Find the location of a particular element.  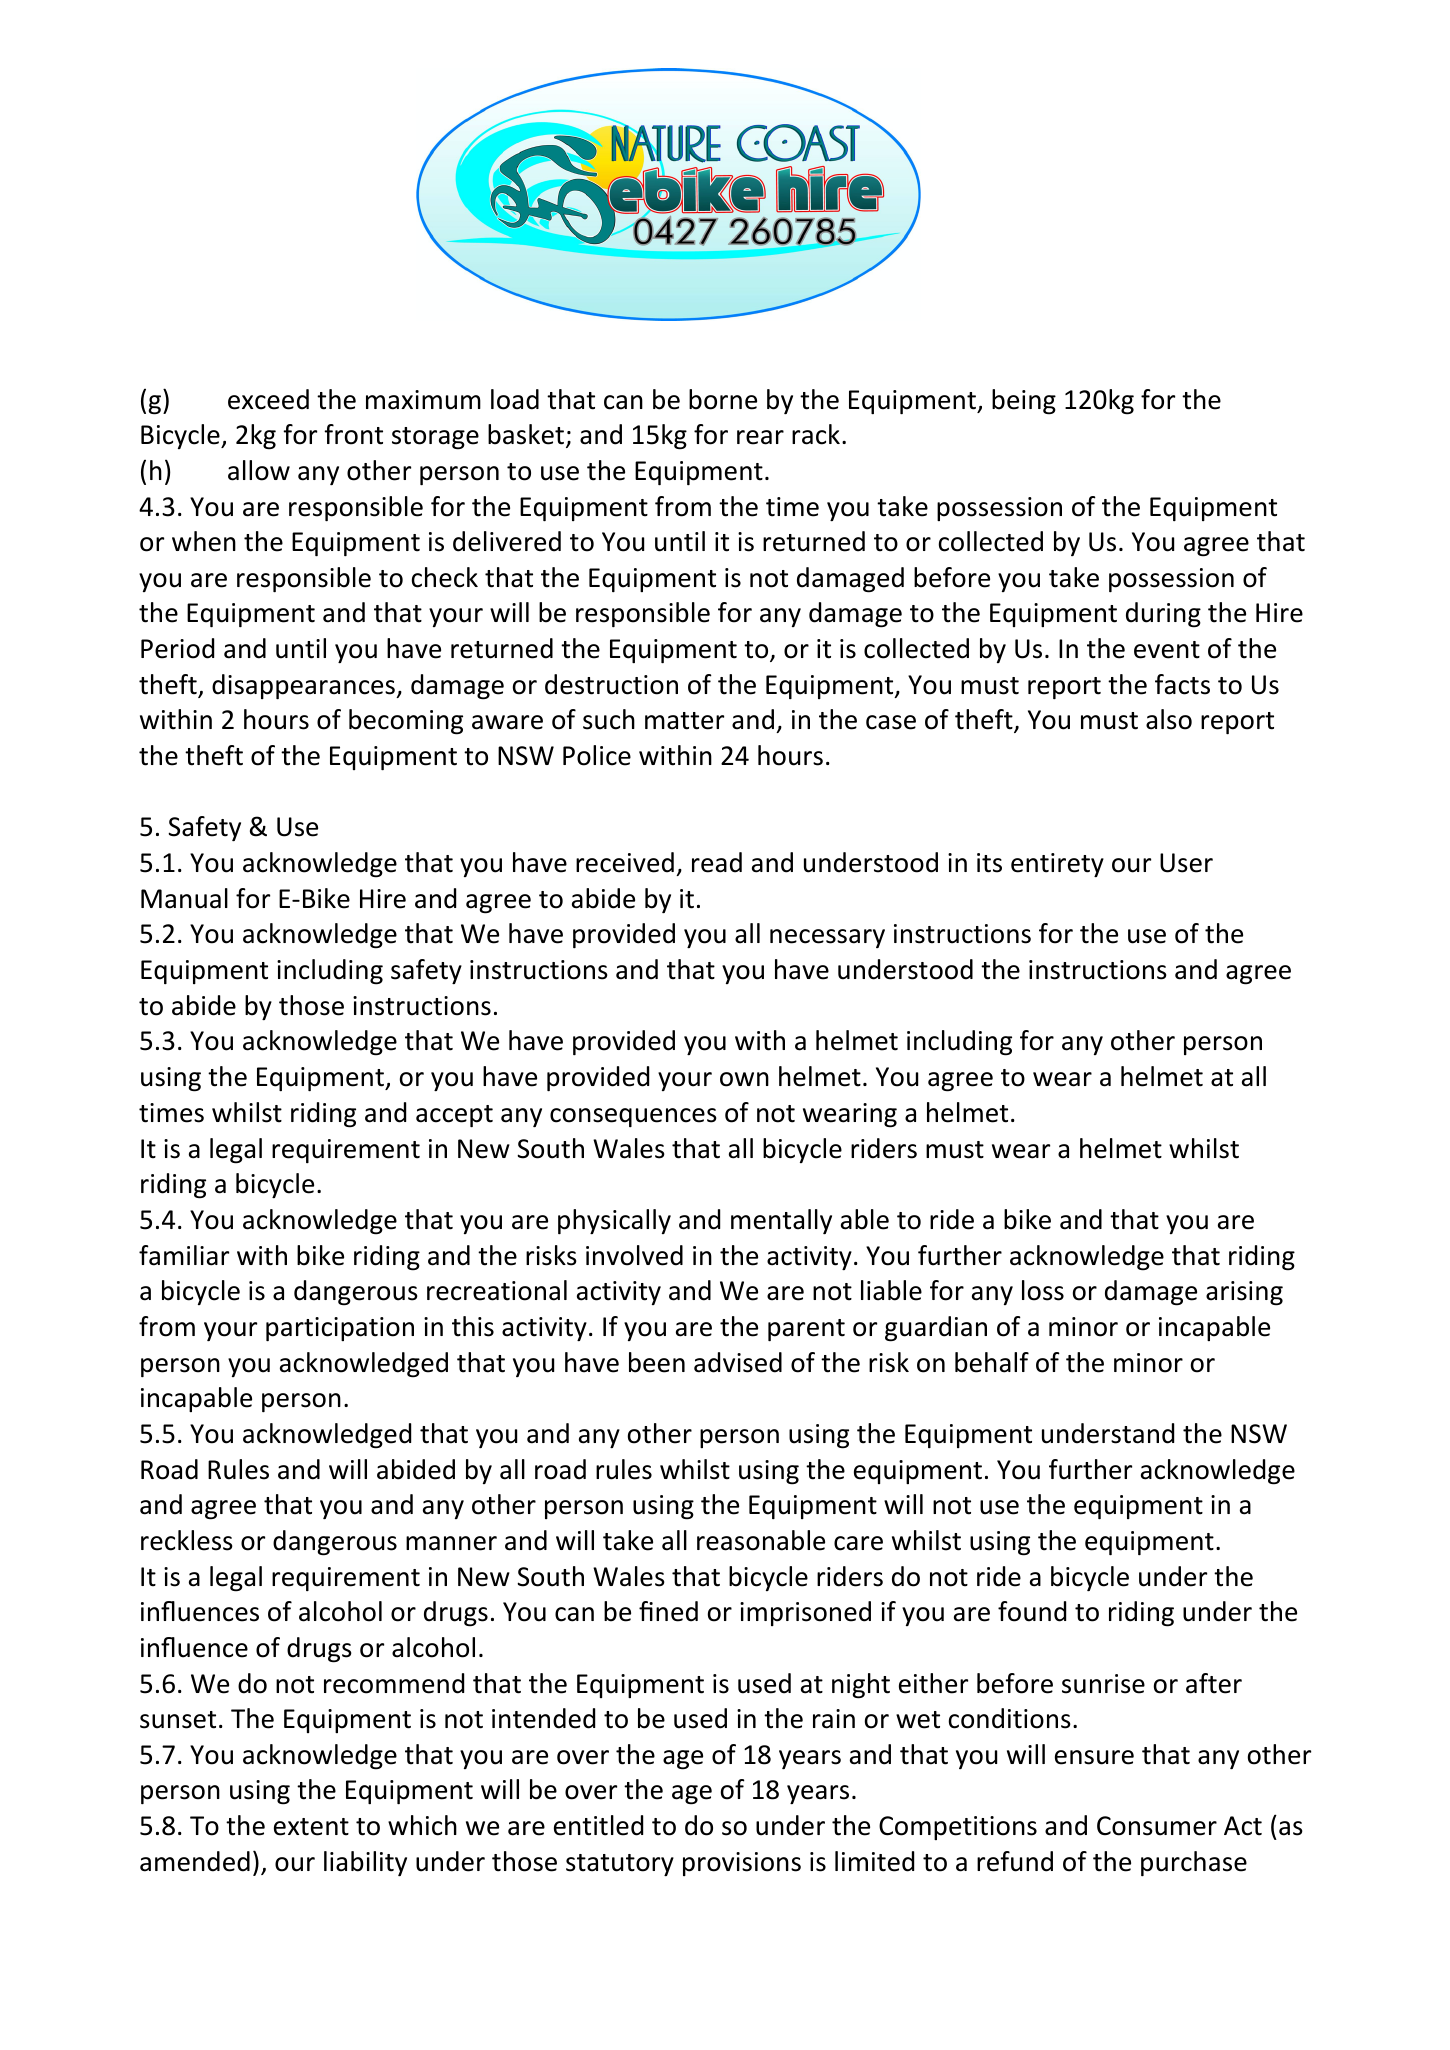

participation is located at coordinates (340, 1329).
